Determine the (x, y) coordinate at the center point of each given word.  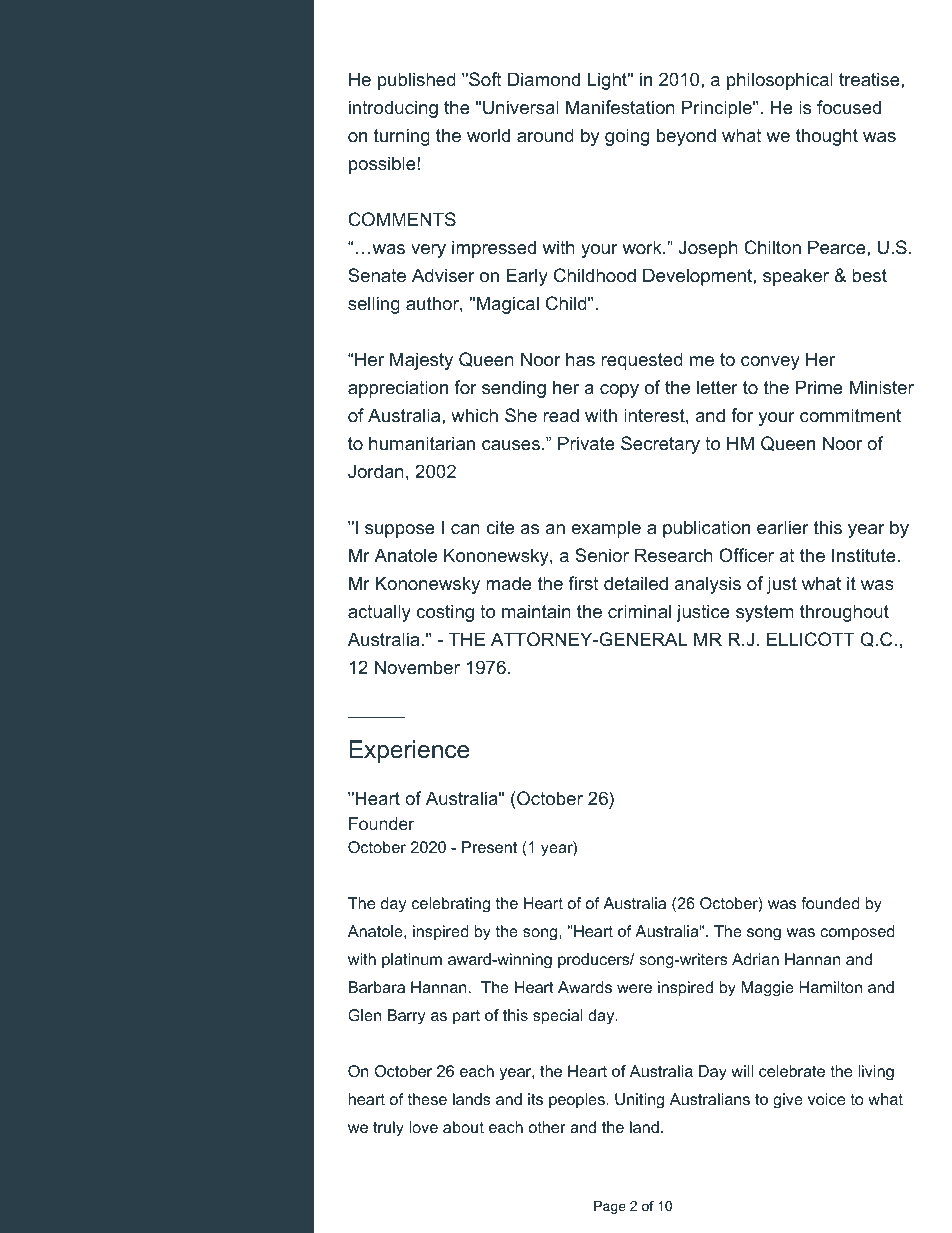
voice (826, 1099)
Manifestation (620, 107)
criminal (639, 611)
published (417, 81)
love (423, 1127)
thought (827, 137)
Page (610, 1207)
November (417, 667)
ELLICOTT (811, 639)
